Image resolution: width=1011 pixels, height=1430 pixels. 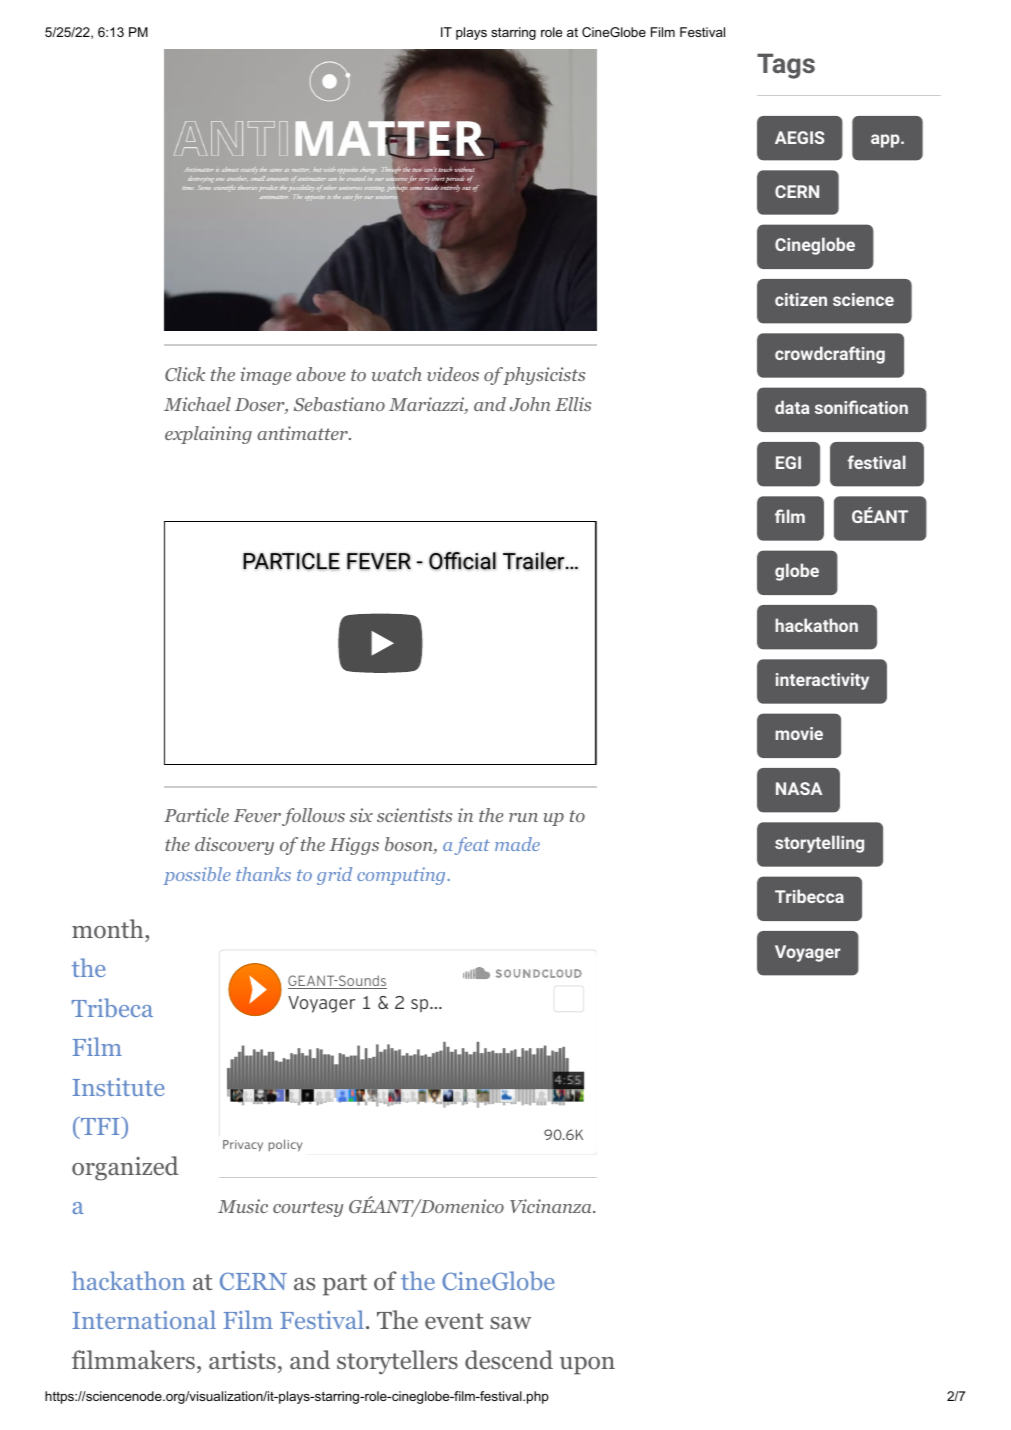 What do you see at coordinates (510, 1323) in the document?
I see `saw` at bounding box center [510, 1323].
